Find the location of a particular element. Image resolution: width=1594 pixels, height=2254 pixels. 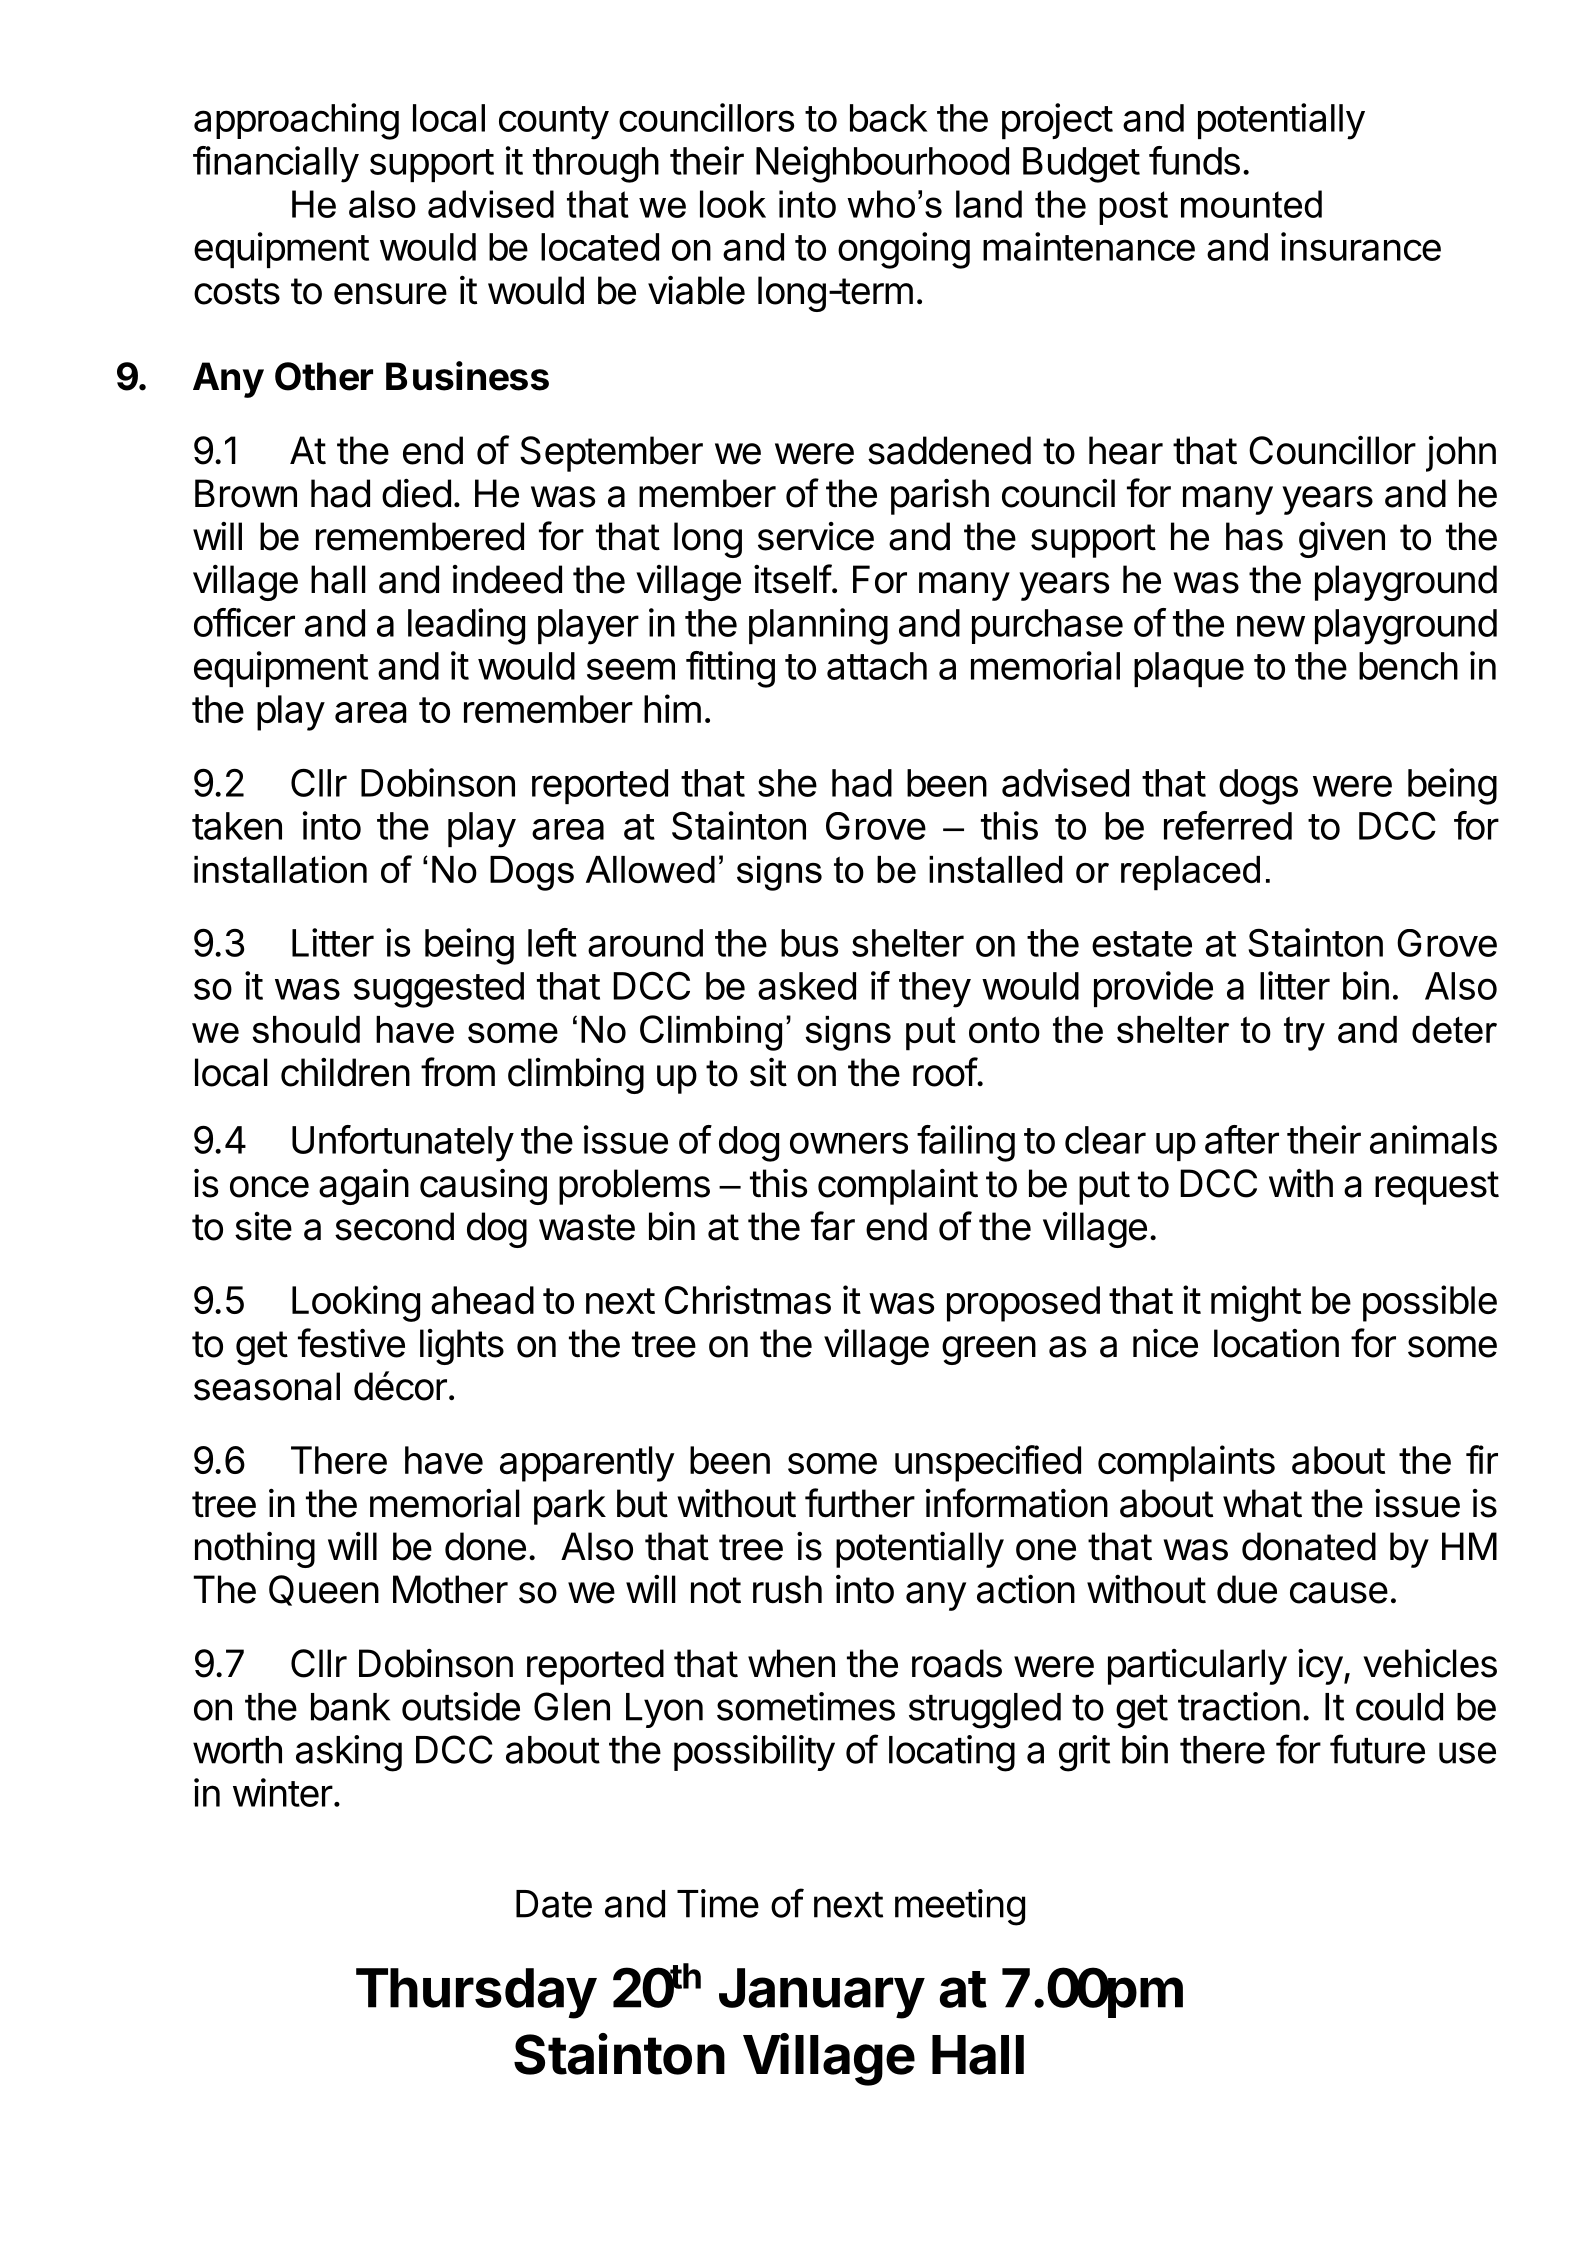

Neighbourhood is located at coordinates (882, 164).
